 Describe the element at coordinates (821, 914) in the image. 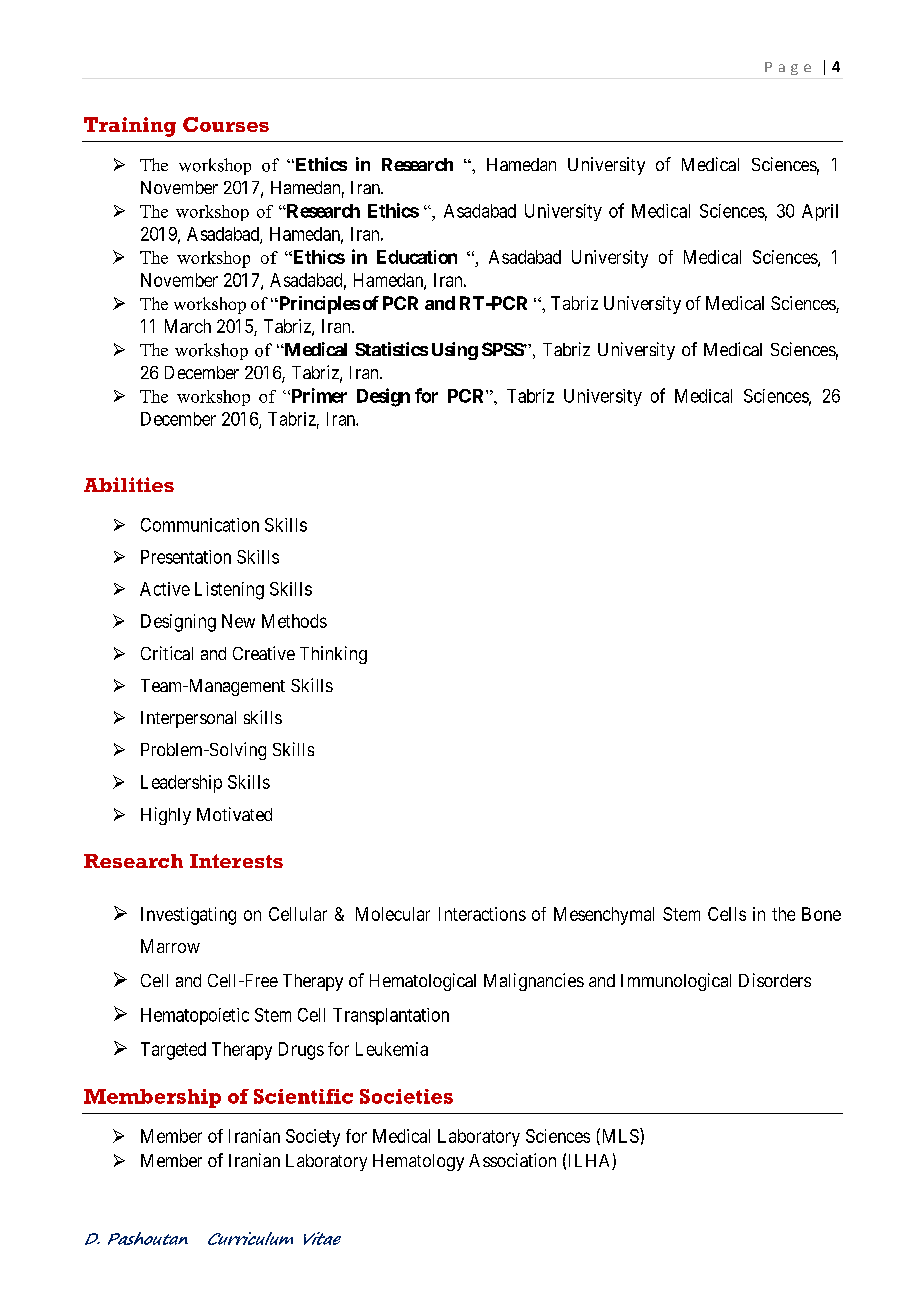

I see `Bone` at that location.
